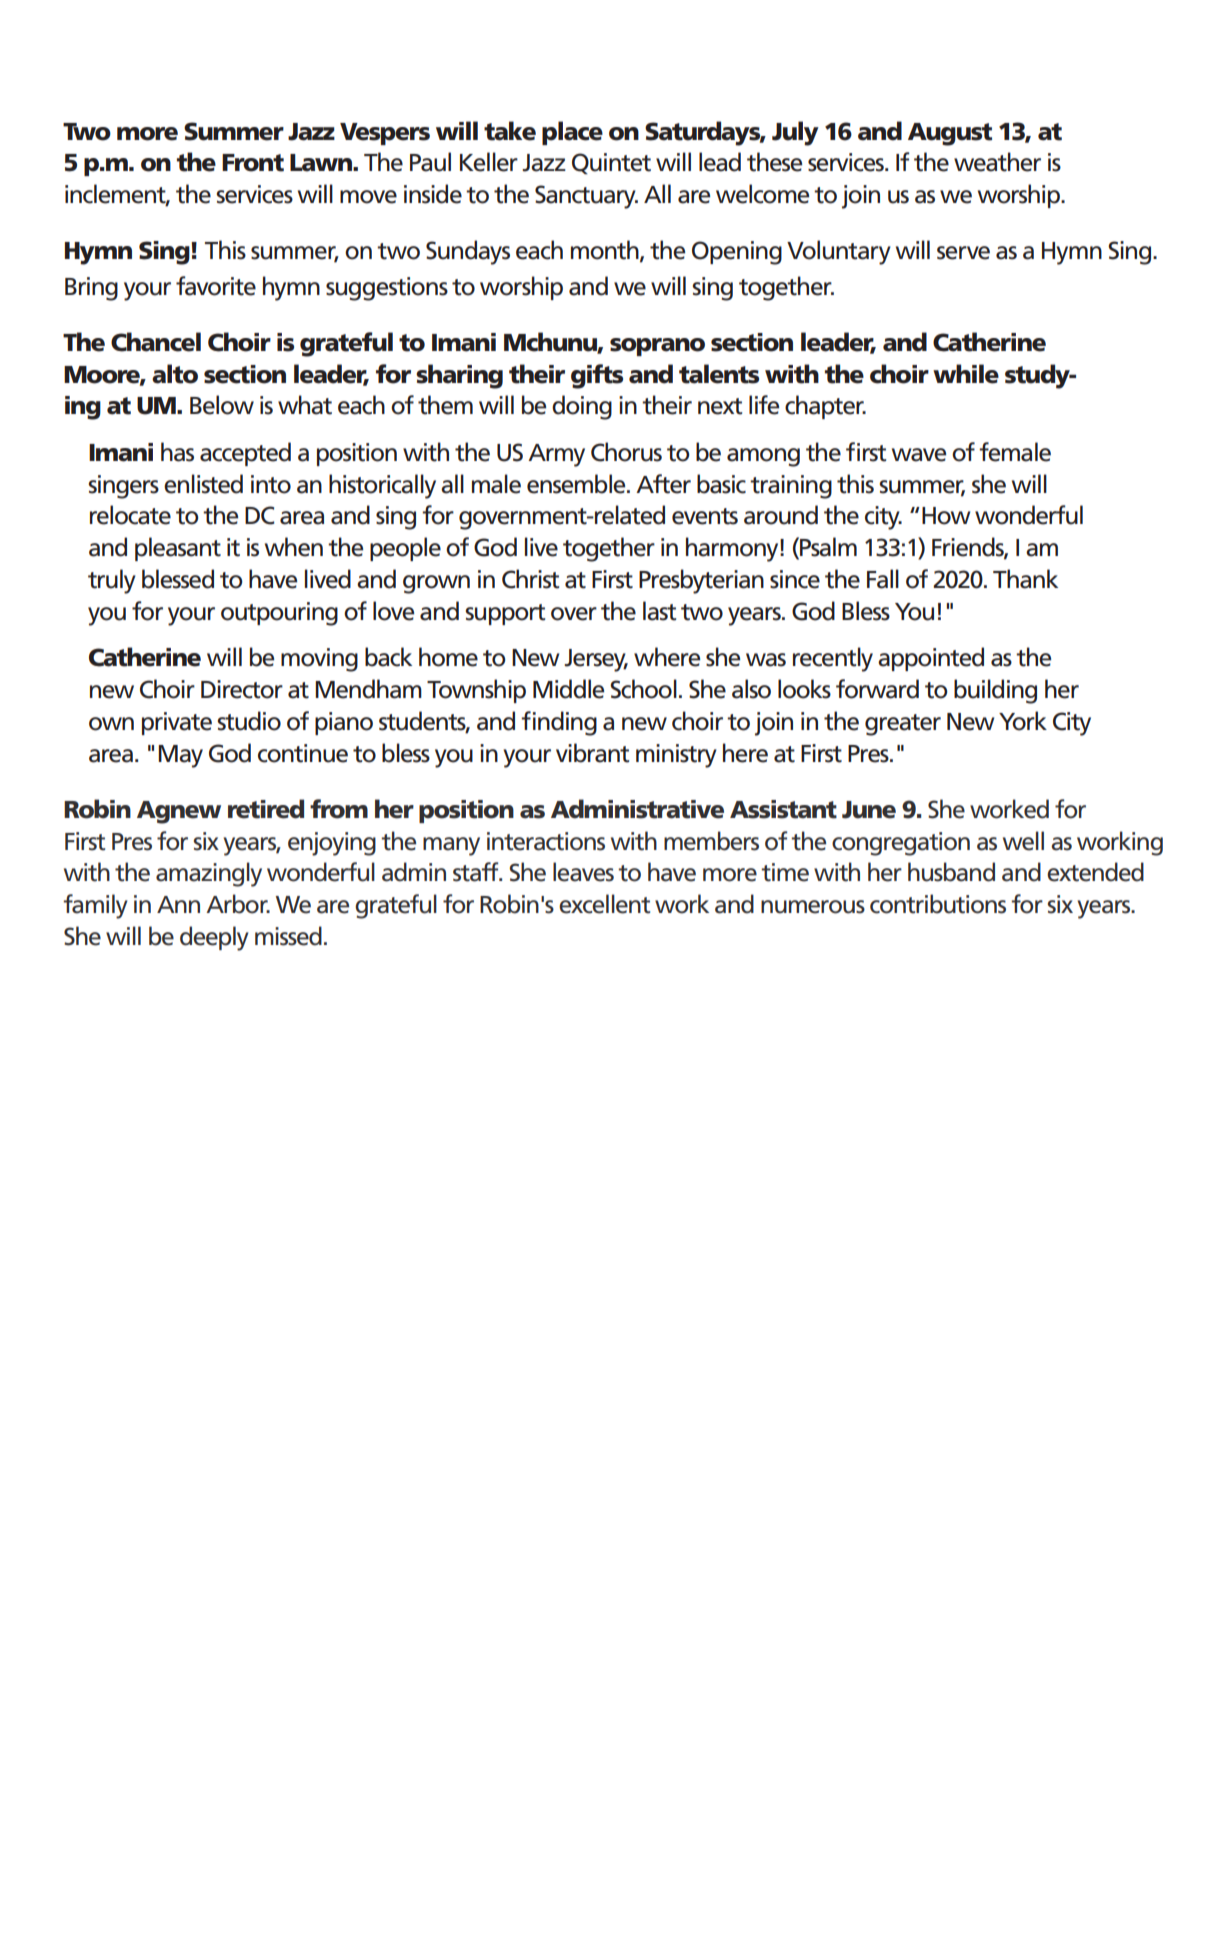  What do you see at coordinates (705, 516) in the image?
I see `events` at bounding box center [705, 516].
